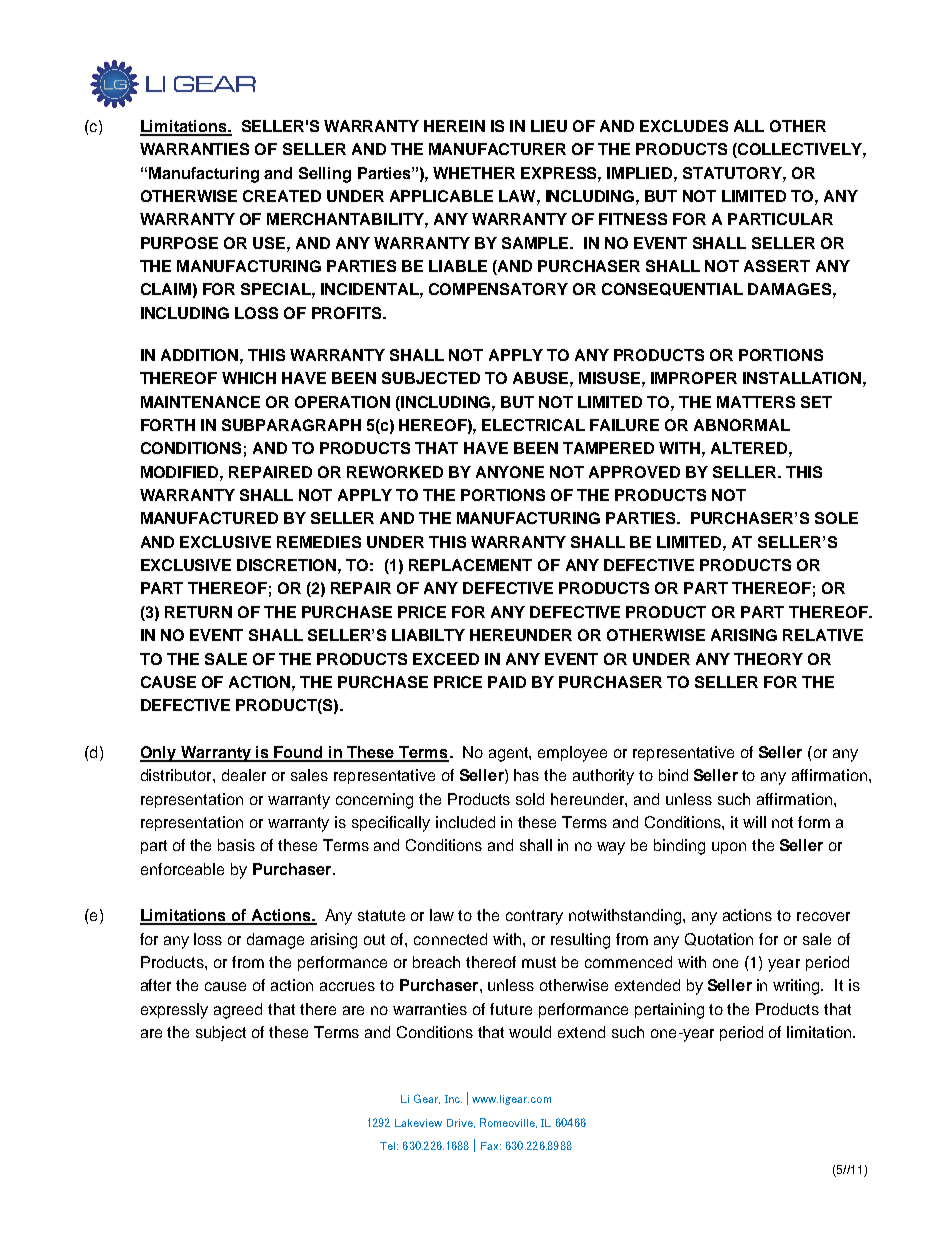  I want to click on agreed, so click(238, 1011).
